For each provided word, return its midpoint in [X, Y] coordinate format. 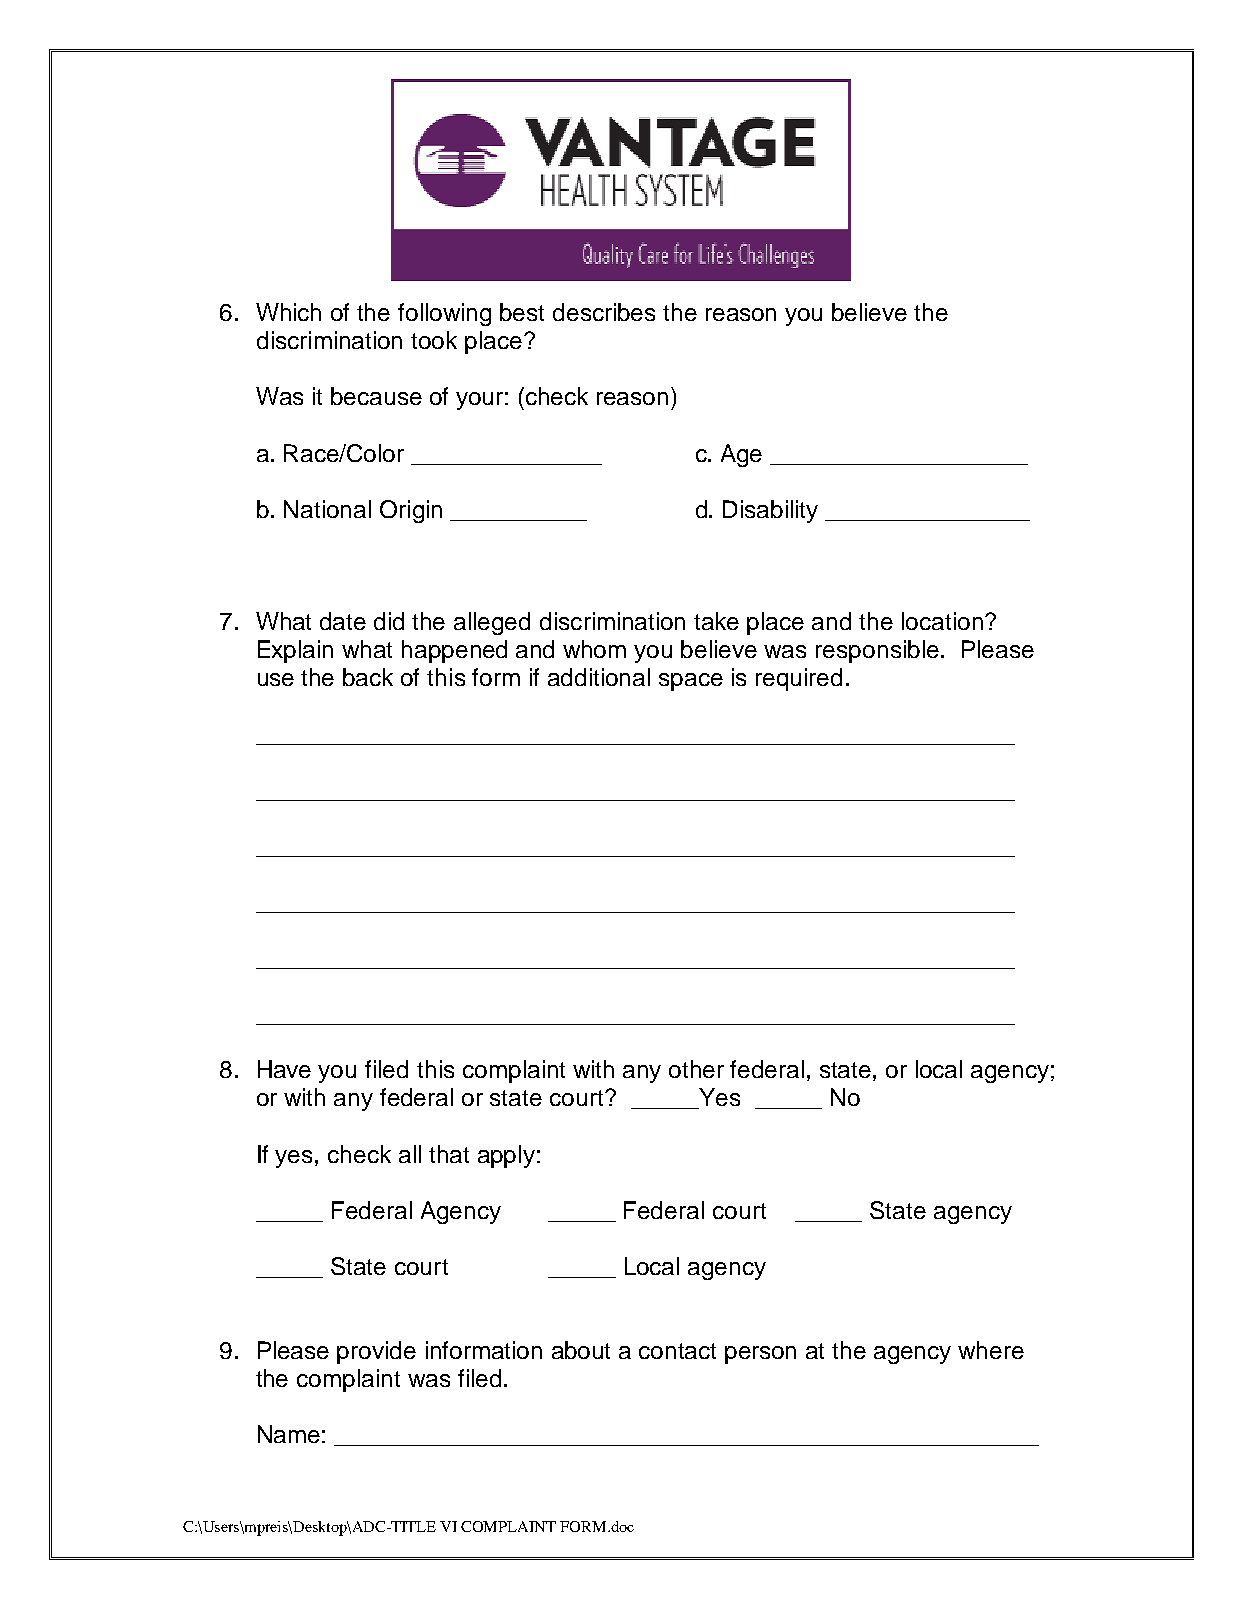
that [449, 1154]
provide [376, 1352]
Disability [770, 511]
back [368, 677]
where [991, 1350]
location [942, 621]
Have [284, 1069]
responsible [877, 651]
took [434, 340]
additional [599, 677]
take [716, 621]
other [696, 1069]
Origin [411, 511]
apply [506, 1156]
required [799, 679]
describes [604, 312]
